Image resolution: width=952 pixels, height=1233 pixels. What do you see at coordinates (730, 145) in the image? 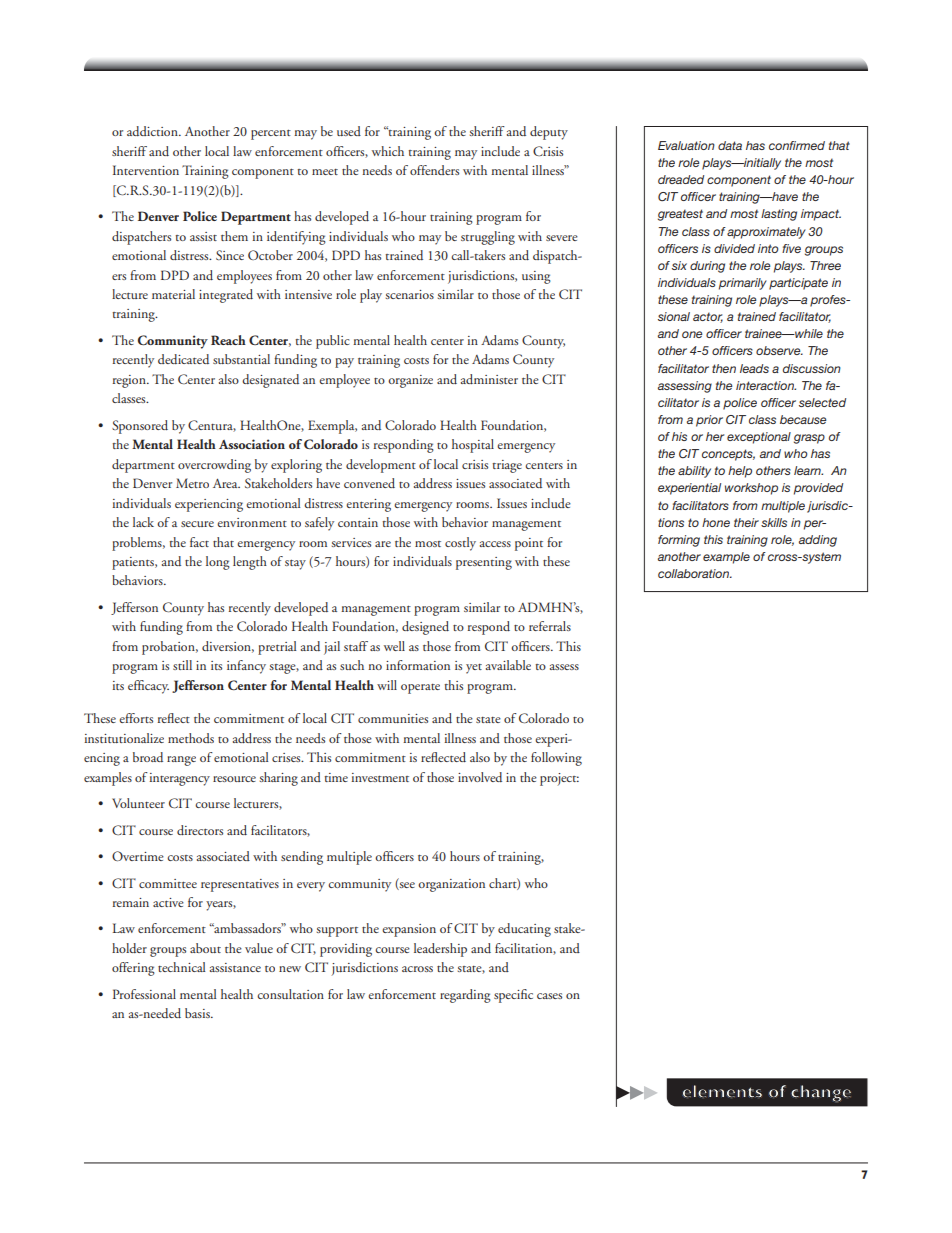
I see `data` at bounding box center [730, 145].
